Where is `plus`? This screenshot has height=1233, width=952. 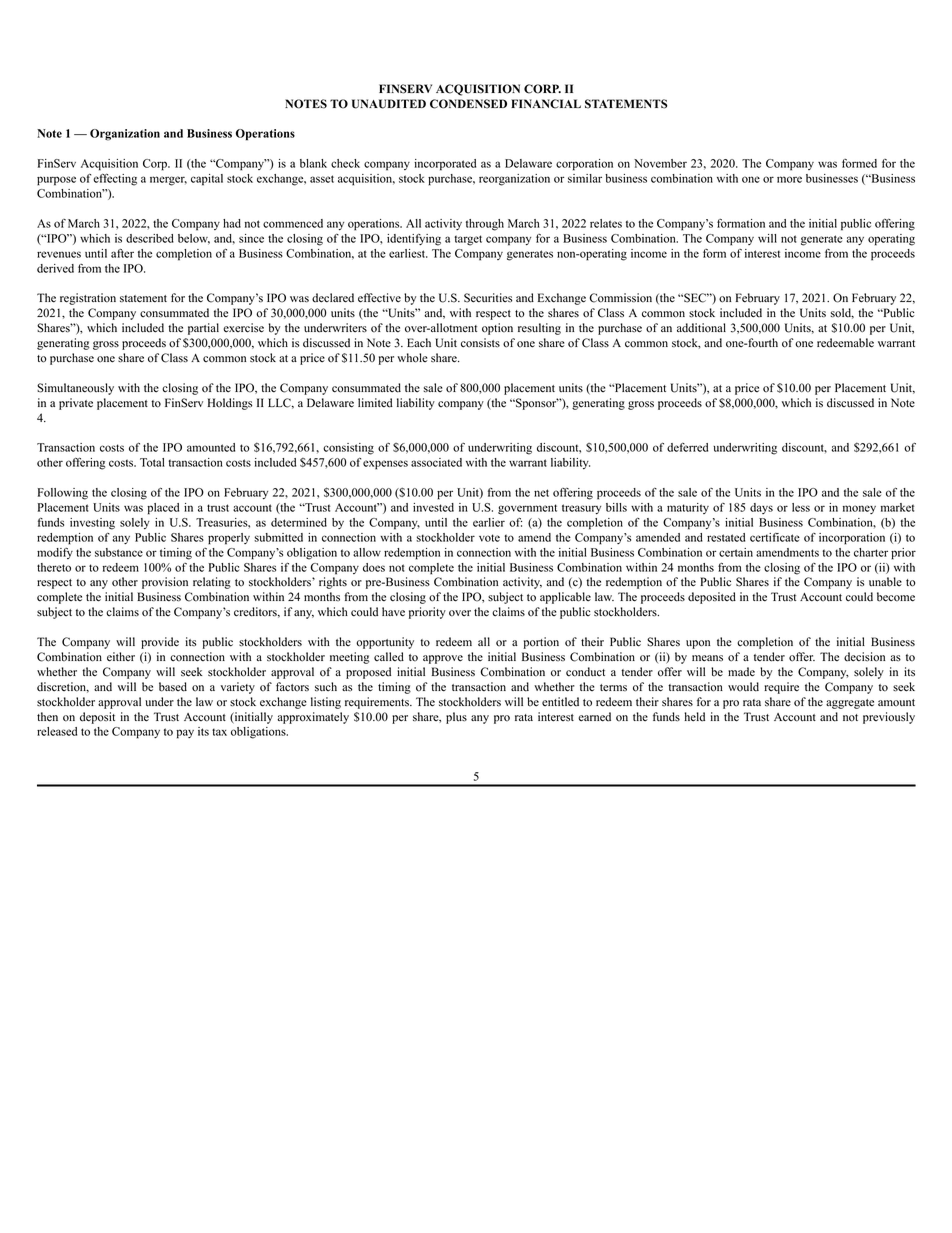
plus is located at coordinates (456, 718).
